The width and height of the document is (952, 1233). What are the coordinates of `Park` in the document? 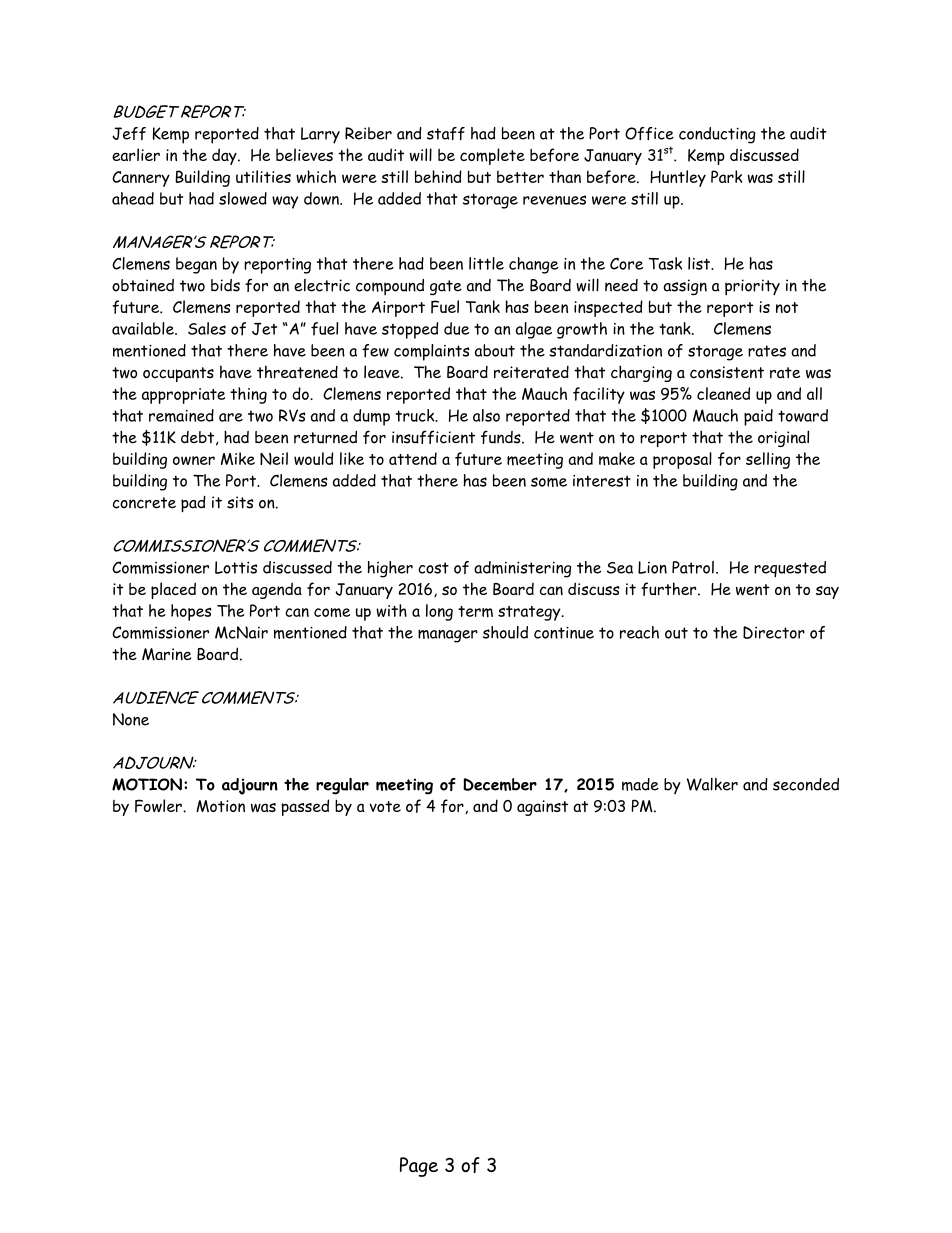 It's located at (726, 176).
